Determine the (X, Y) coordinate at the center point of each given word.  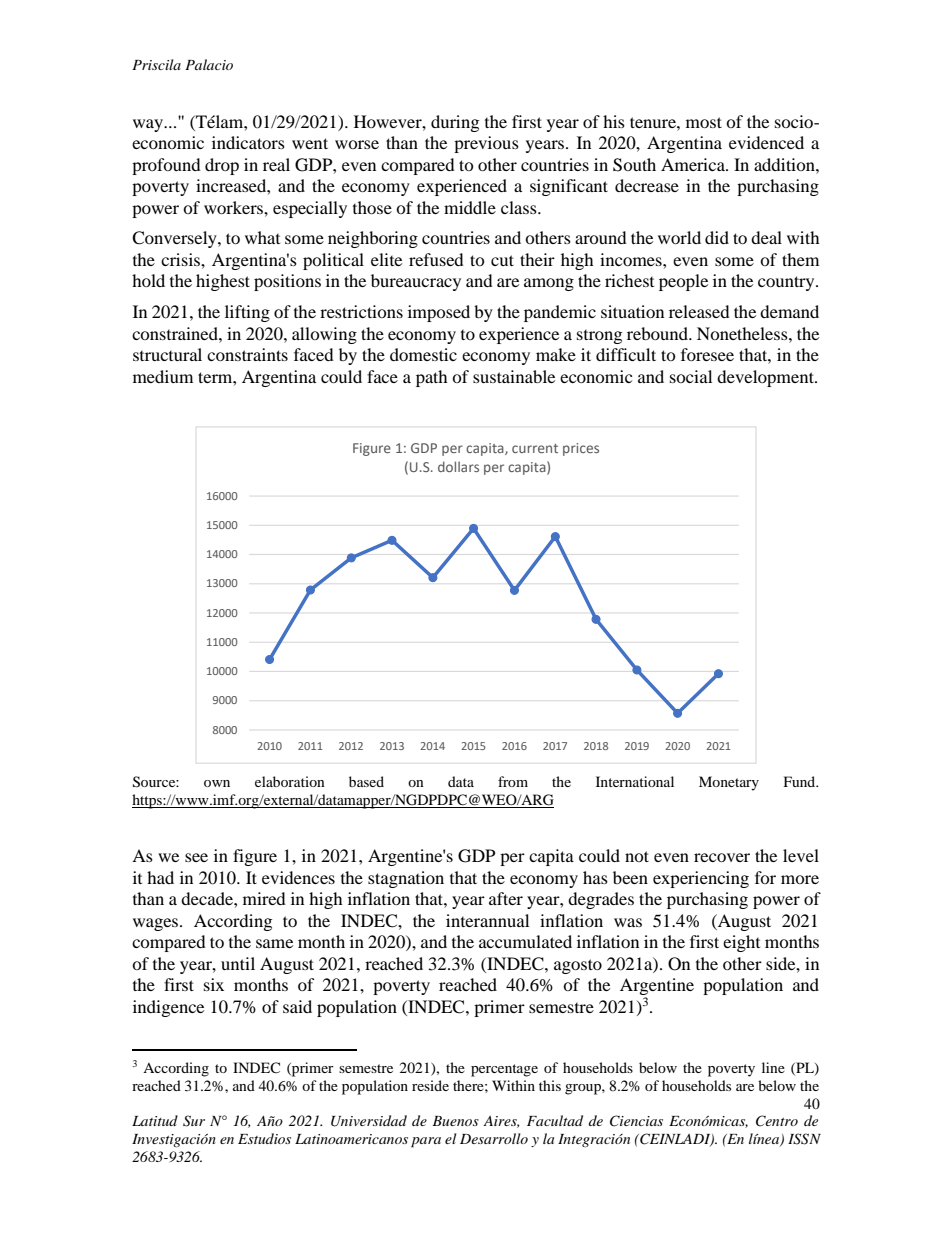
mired (264, 898)
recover (722, 857)
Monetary (729, 783)
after (506, 898)
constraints (247, 354)
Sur (194, 1121)
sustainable (514, 376)
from (513, 781)
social (691, 376)
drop (222, 166)
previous (486, 144)
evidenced (766, 142)
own (217, 783)
